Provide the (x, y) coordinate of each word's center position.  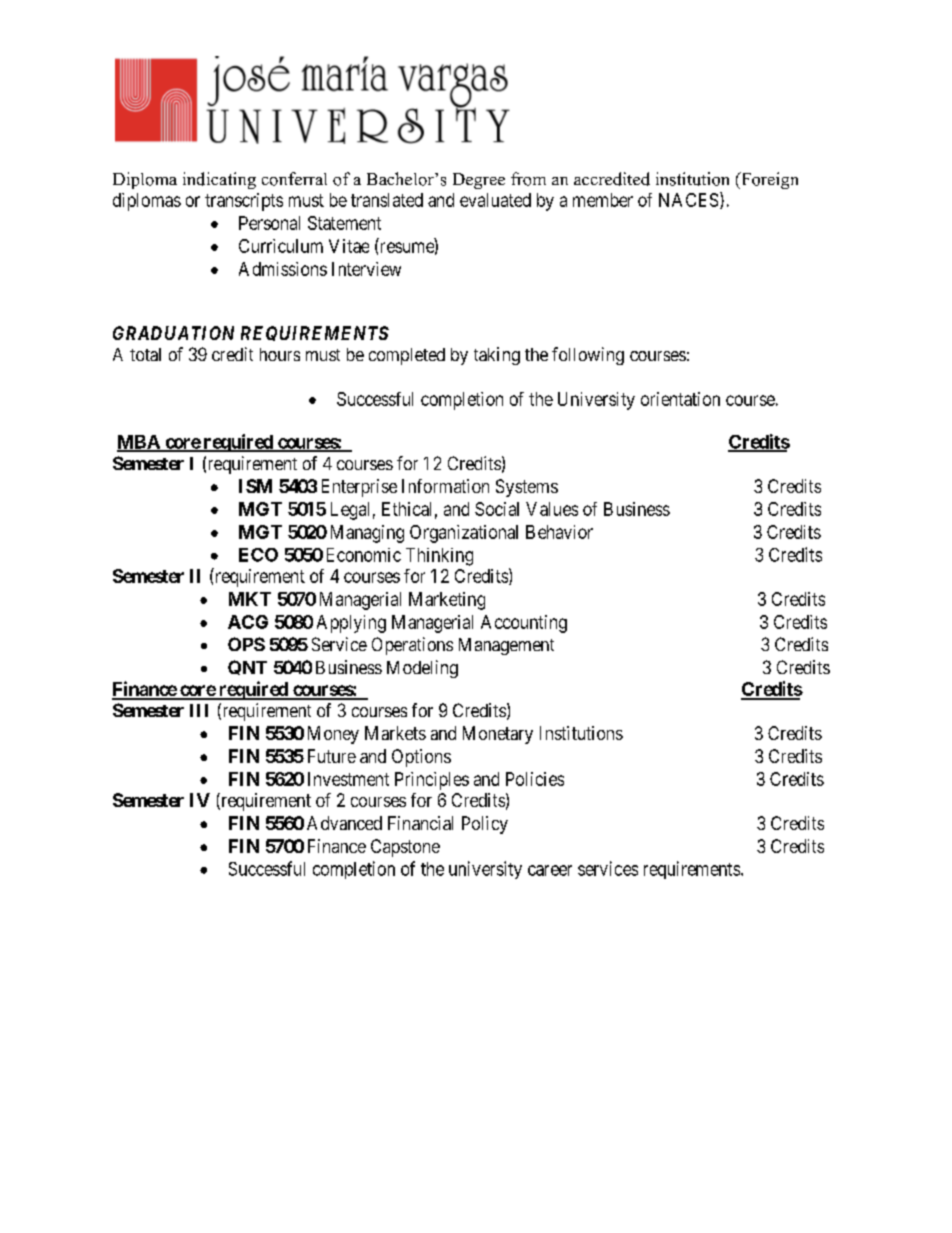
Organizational (464, 534)
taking (497, 356)
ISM (255, 486)
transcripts (244, 202)
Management (506, 646)
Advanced (344, 823)
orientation (680, 399)
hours (280, 354)
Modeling (422, 669)
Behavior (559, 532)
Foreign (768, 180)
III (199, 710)
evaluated (495, 200)
